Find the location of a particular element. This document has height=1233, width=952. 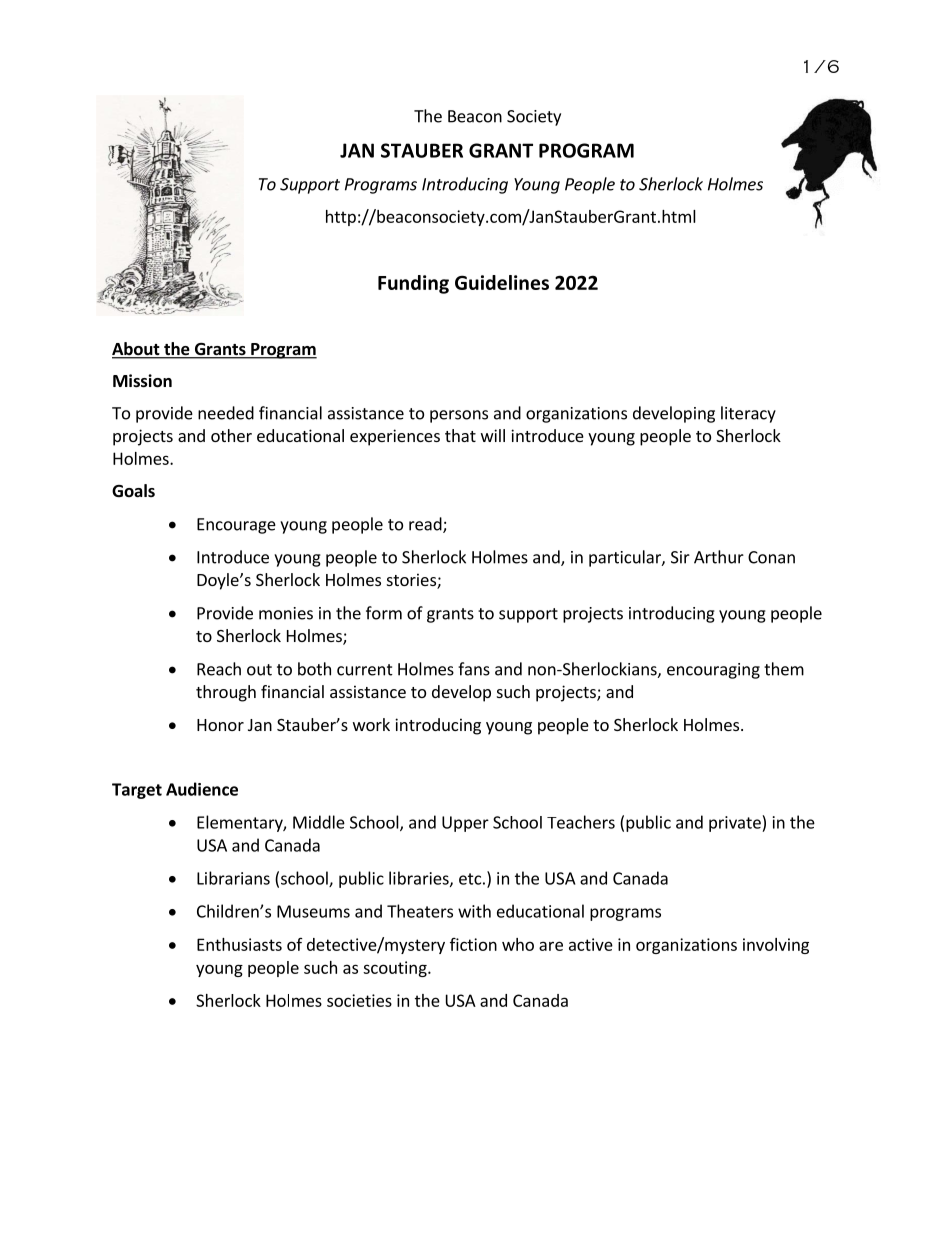

Arthur is located at coordinates (719, 557).
